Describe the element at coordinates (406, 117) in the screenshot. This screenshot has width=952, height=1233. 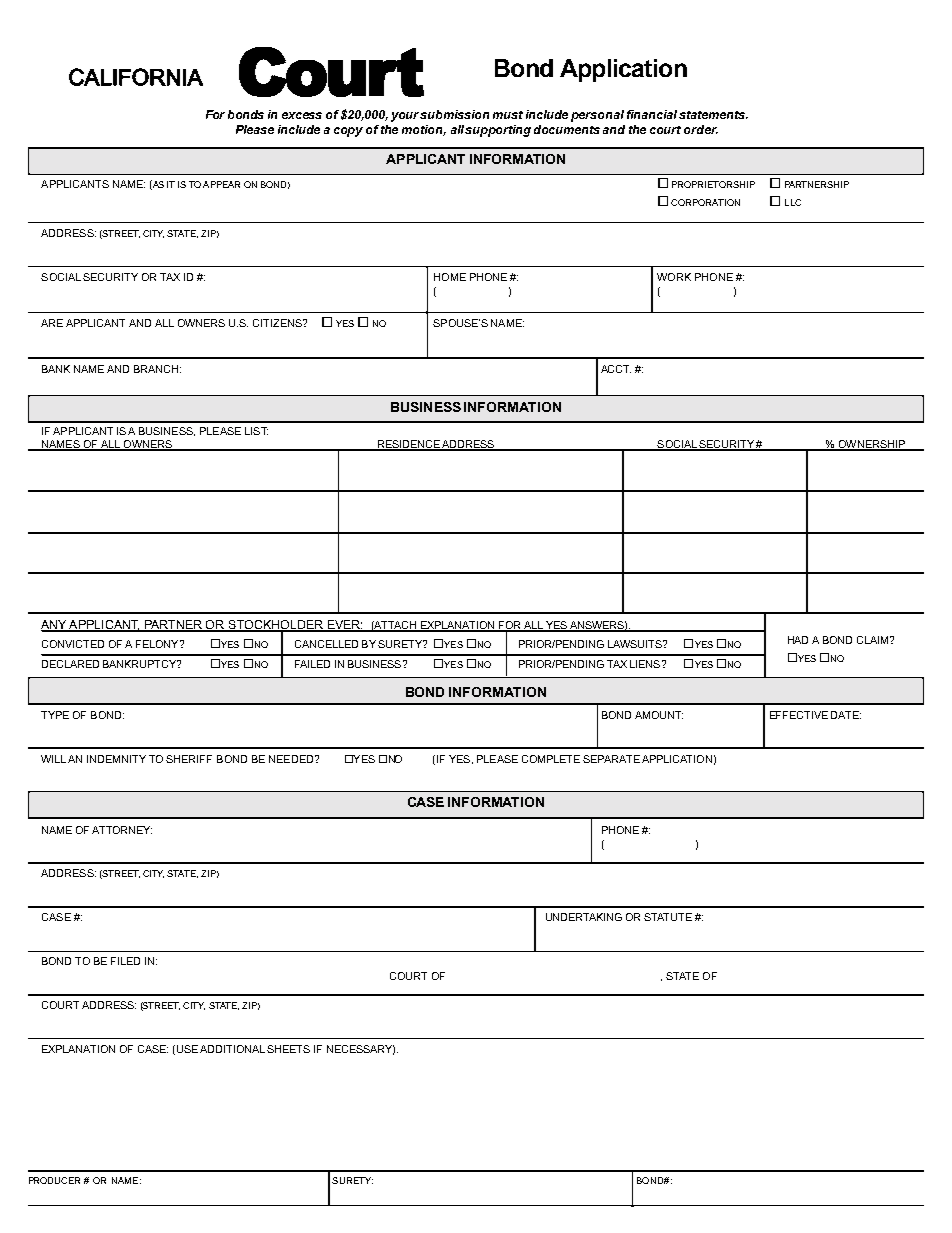
I see `your` at that location.
